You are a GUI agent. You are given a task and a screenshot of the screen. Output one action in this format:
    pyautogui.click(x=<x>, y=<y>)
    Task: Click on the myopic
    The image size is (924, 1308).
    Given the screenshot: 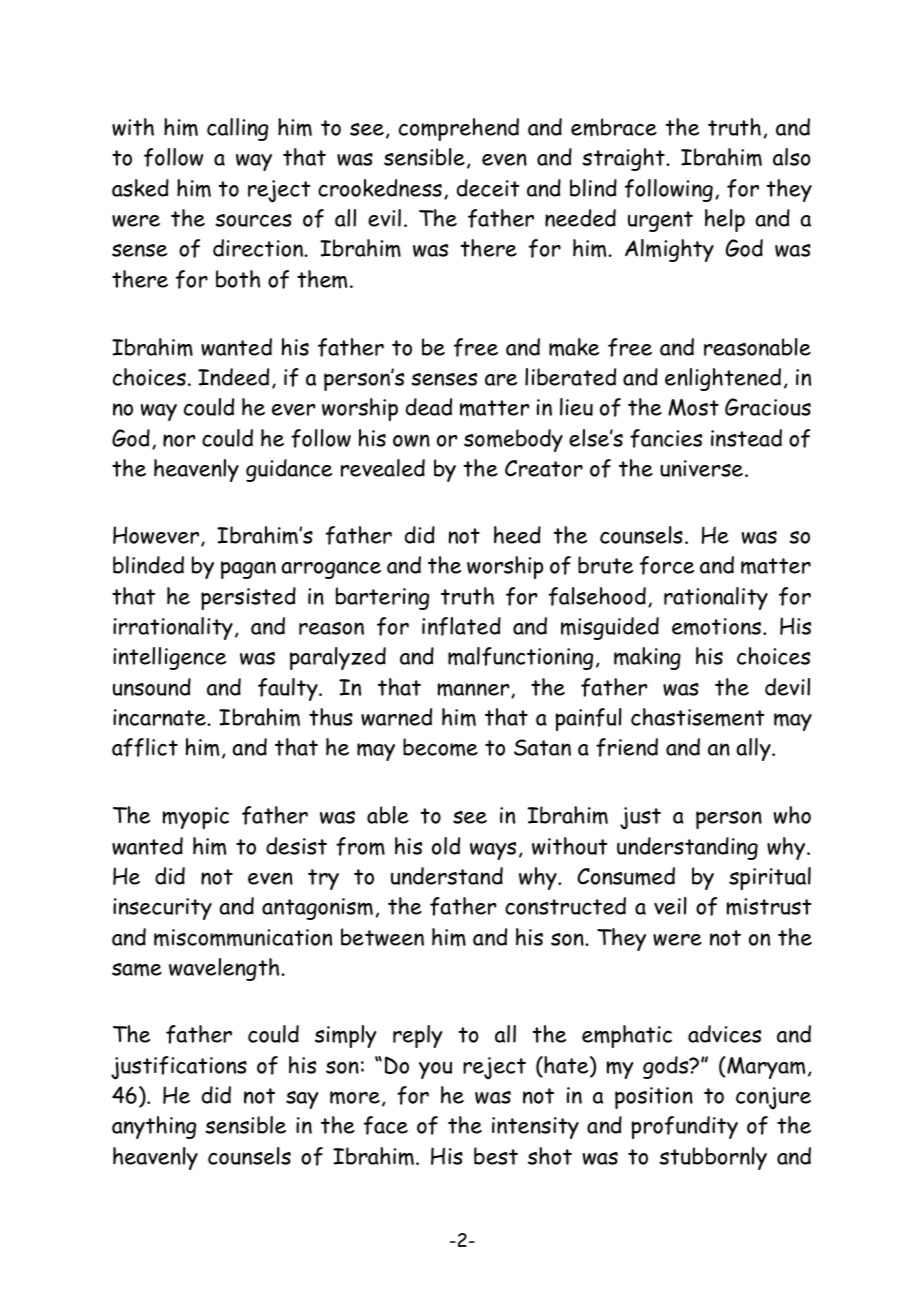 What is the action you would take?
    pyautogui.click(x=195, y=818)
